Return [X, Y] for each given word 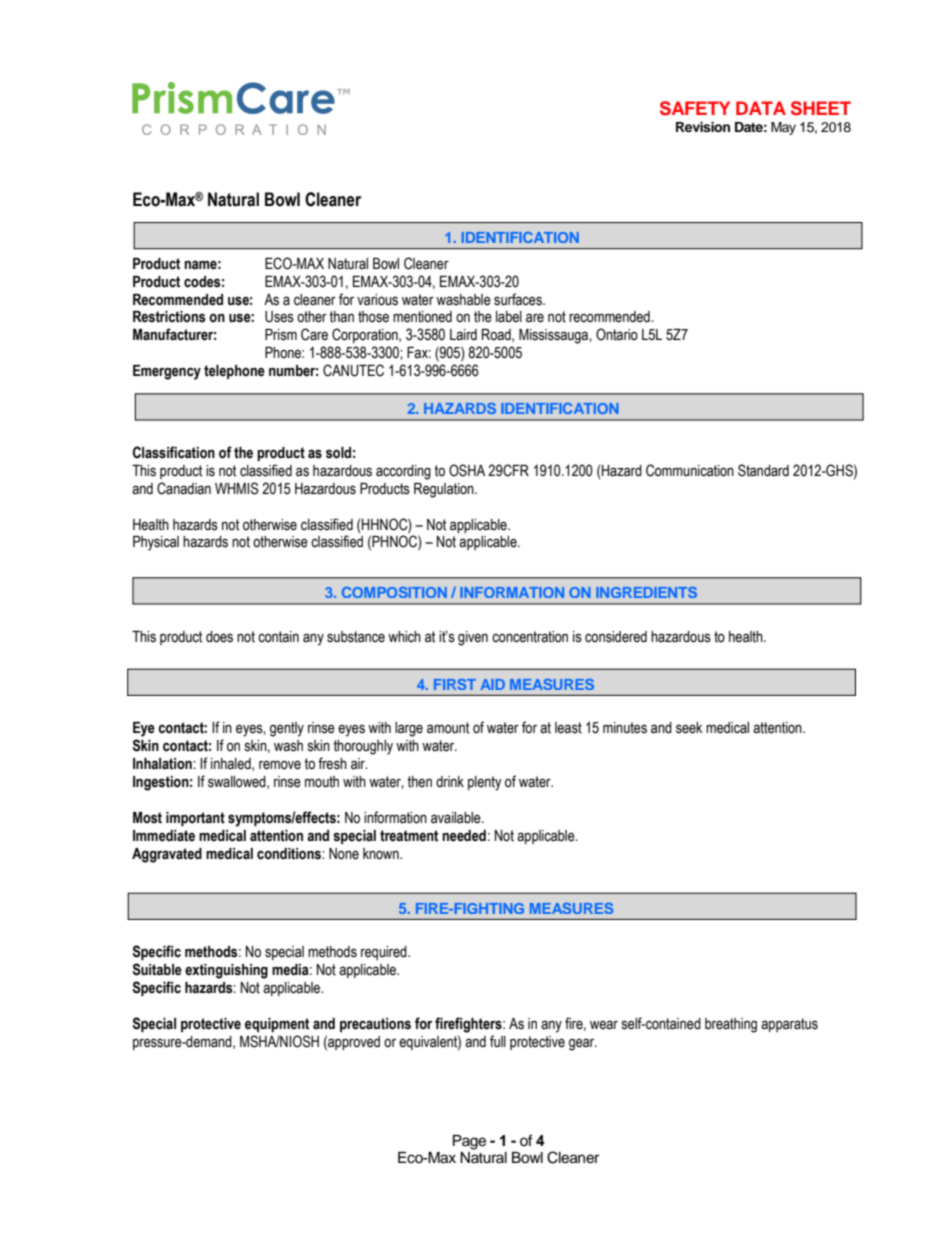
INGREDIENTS [646, 592]
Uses [279, 317]
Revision [703, 127]
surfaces [519, 299]
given [473, 638]
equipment [277, 1025]
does [219, 637]
